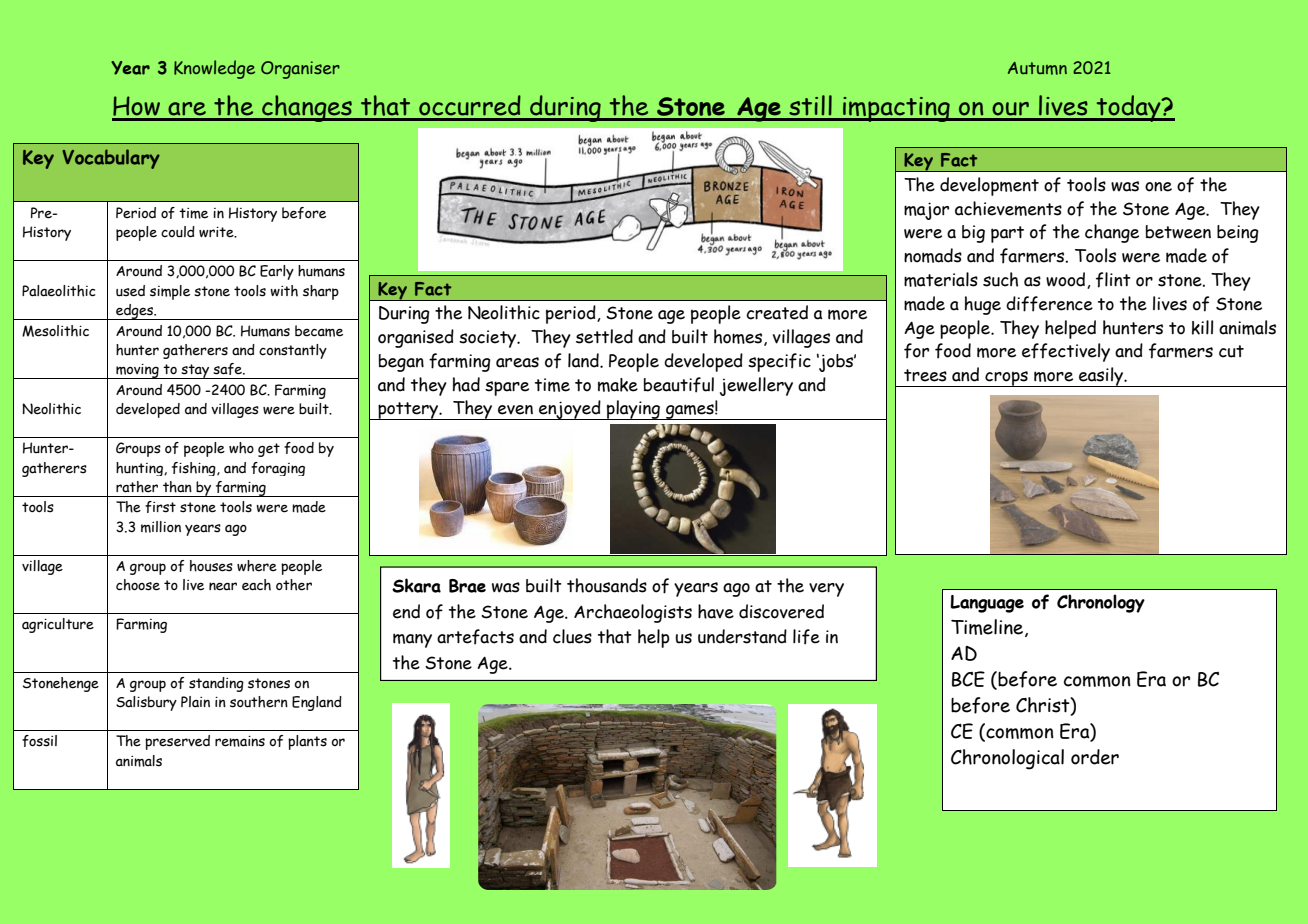  What do you see at coordinates (211, 566) in the screenshot?
I see `houses` at bounding box center [211, 566].
